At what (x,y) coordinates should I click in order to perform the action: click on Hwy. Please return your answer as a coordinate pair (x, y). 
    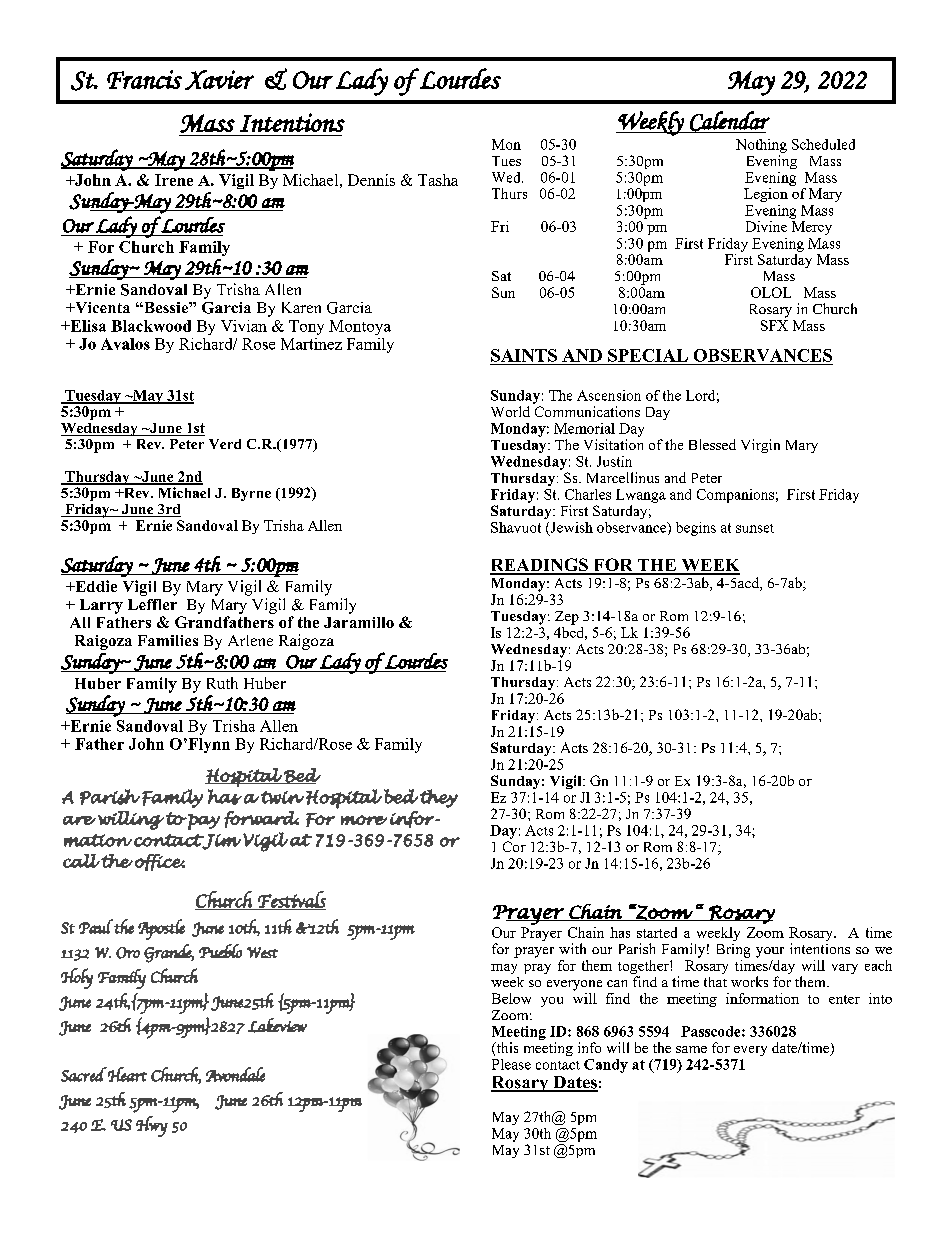
    Looking at the image, I should click on (152, 1126).
